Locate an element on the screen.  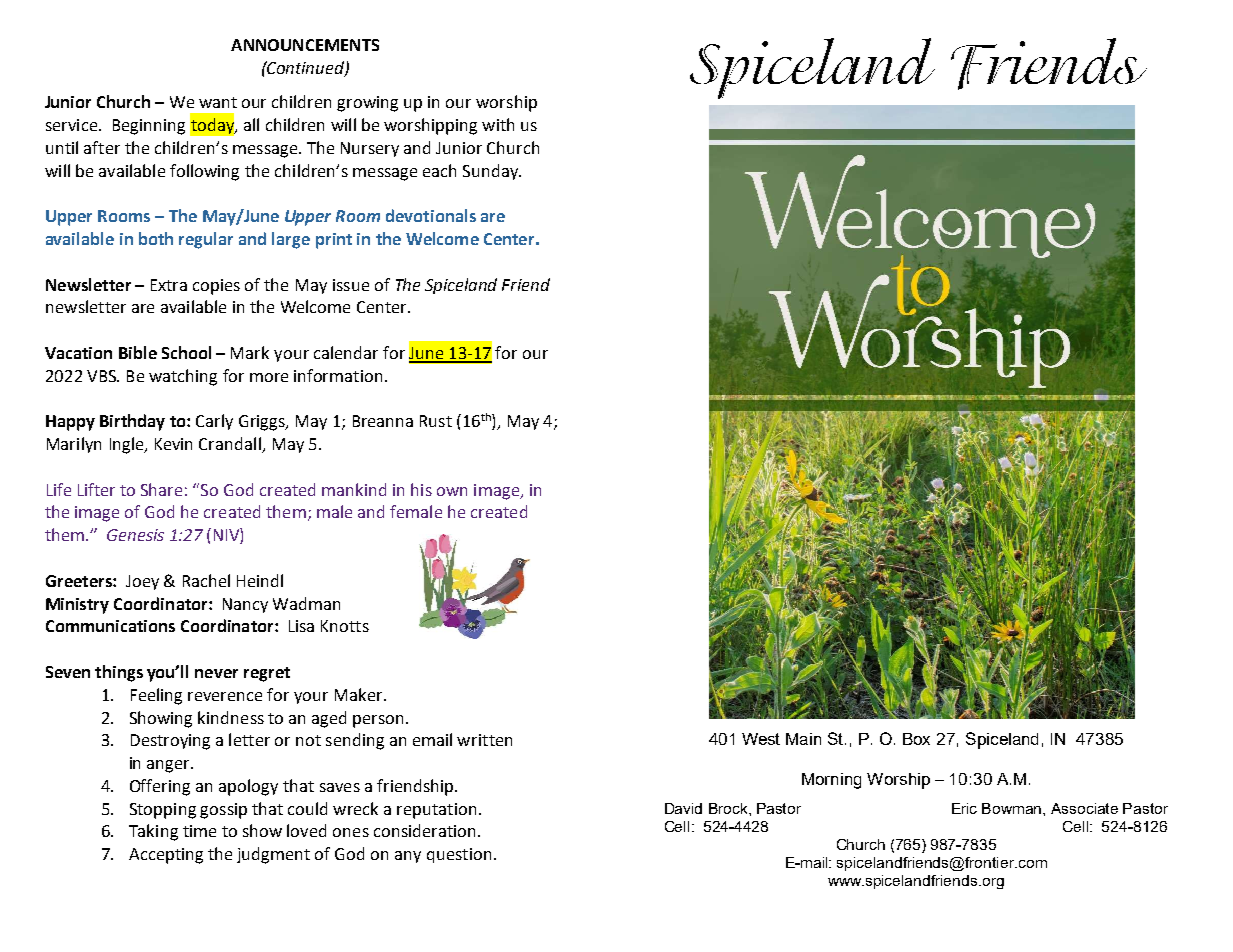
his is located at coordinates (421, 489).
